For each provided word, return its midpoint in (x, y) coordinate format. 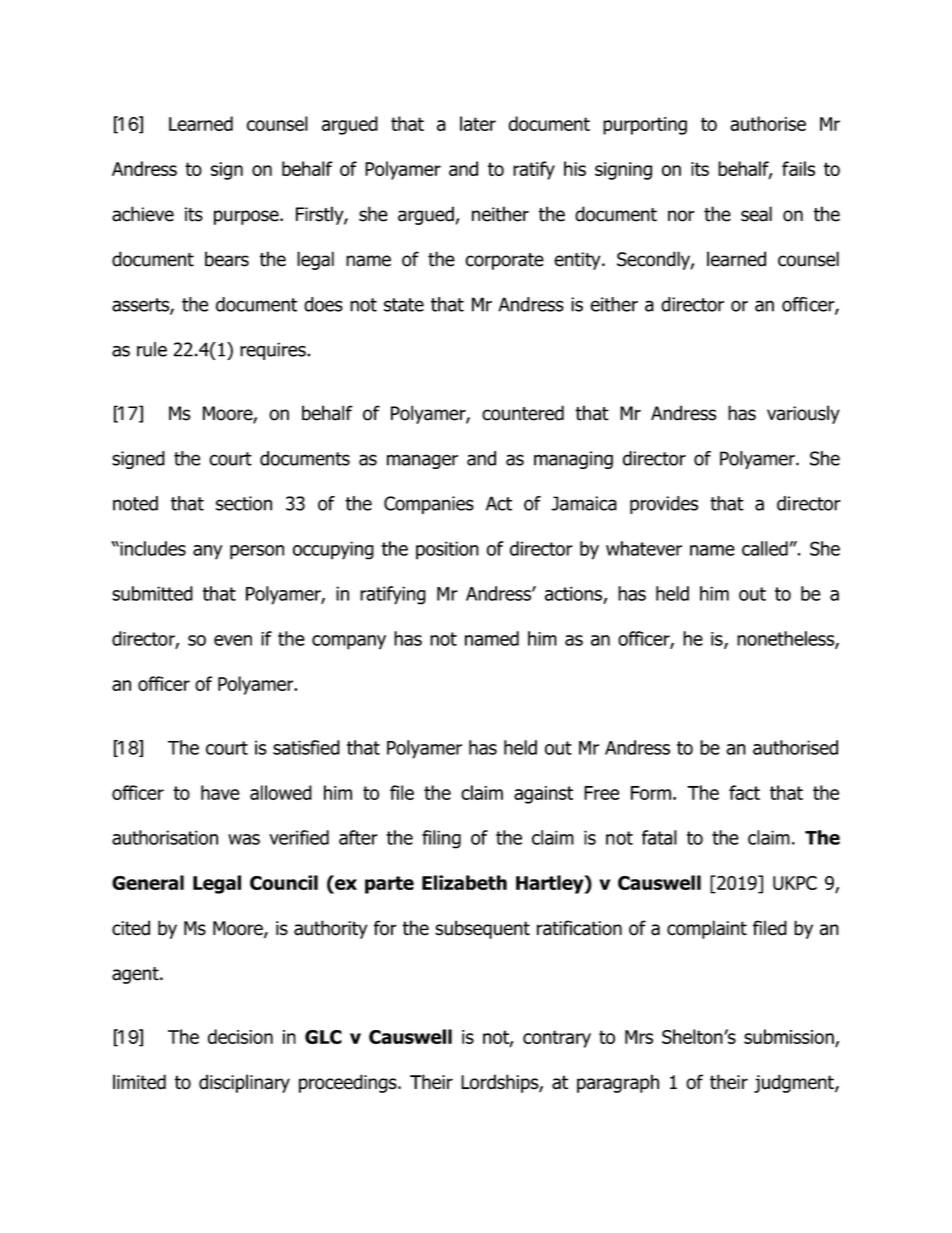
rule (152, 349)
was (244, 839)
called (765, 548)
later (478, 123)
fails (798, 168)
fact (744, 792)
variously (803, 414)
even (233, 640)
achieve (143, 214)
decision (240, 1036)
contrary (557, 1039)
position (447, 550)
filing (441, 839)
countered (523, 413)
